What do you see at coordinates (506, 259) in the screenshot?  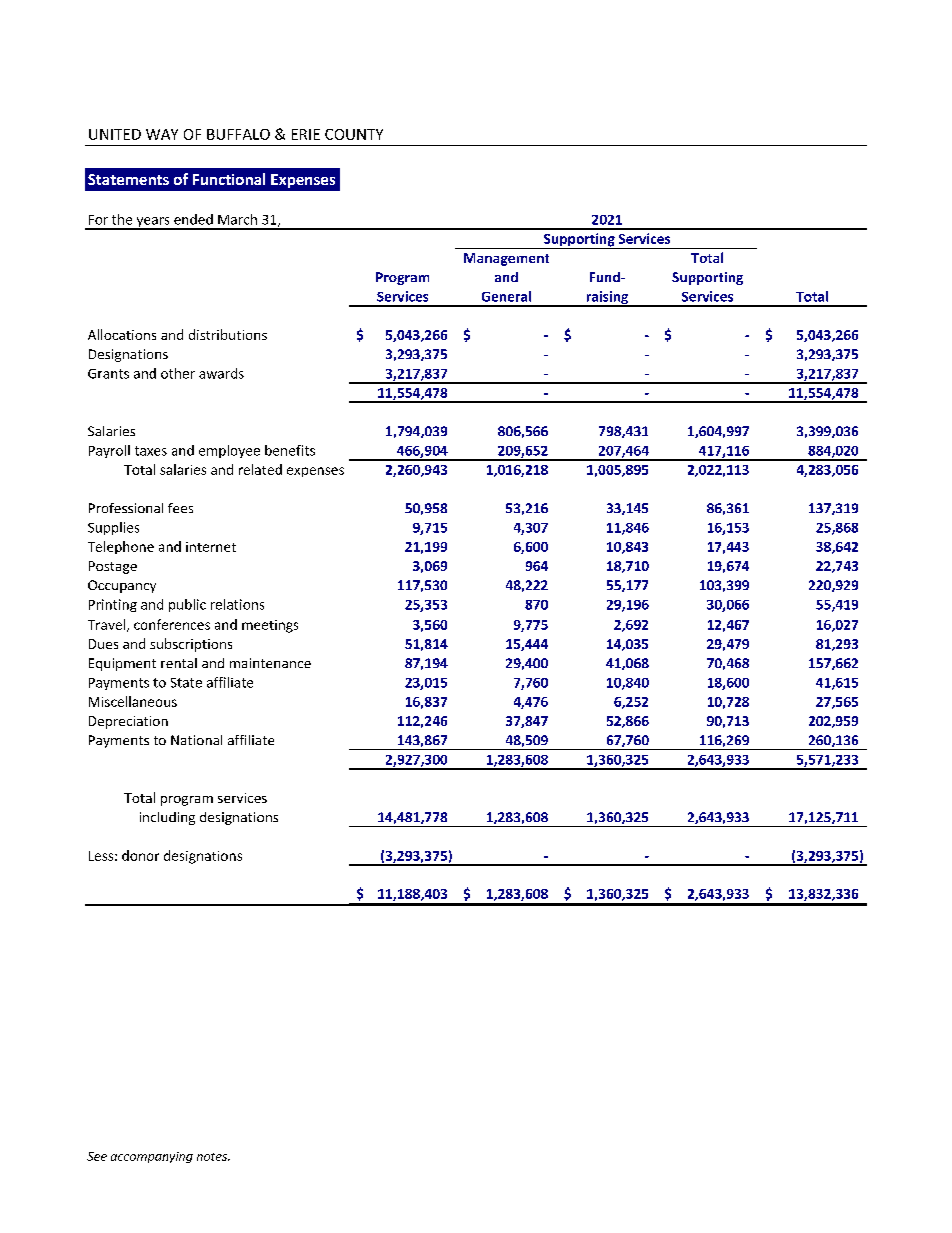 I see `Management` at bounding box center [506, 259].
